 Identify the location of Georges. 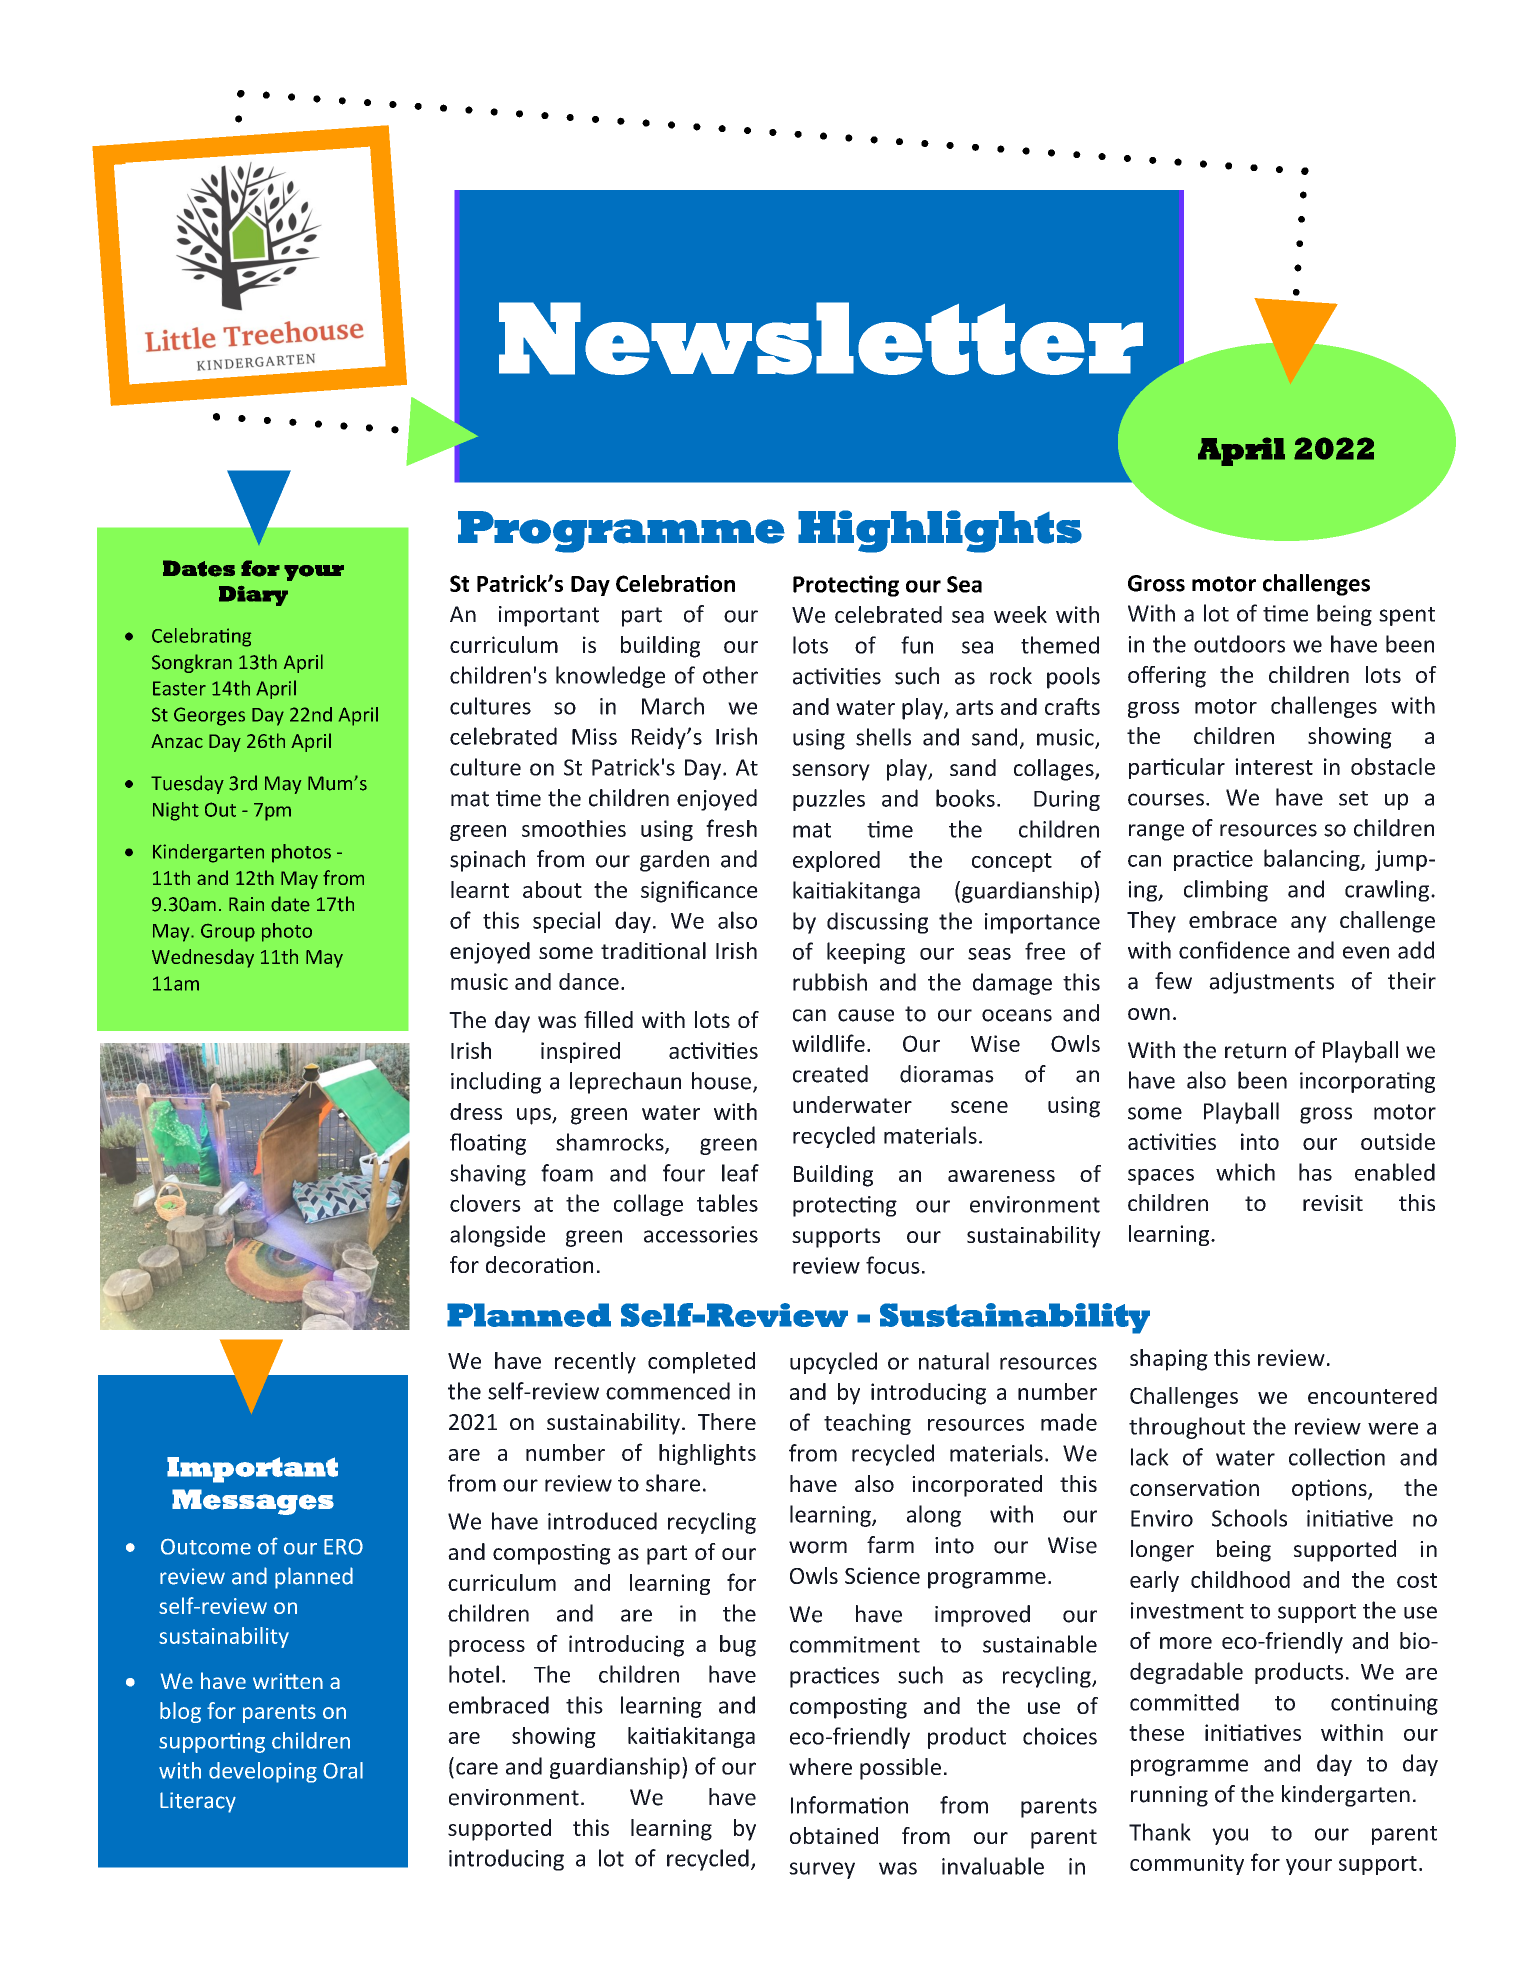
(209, 716).
